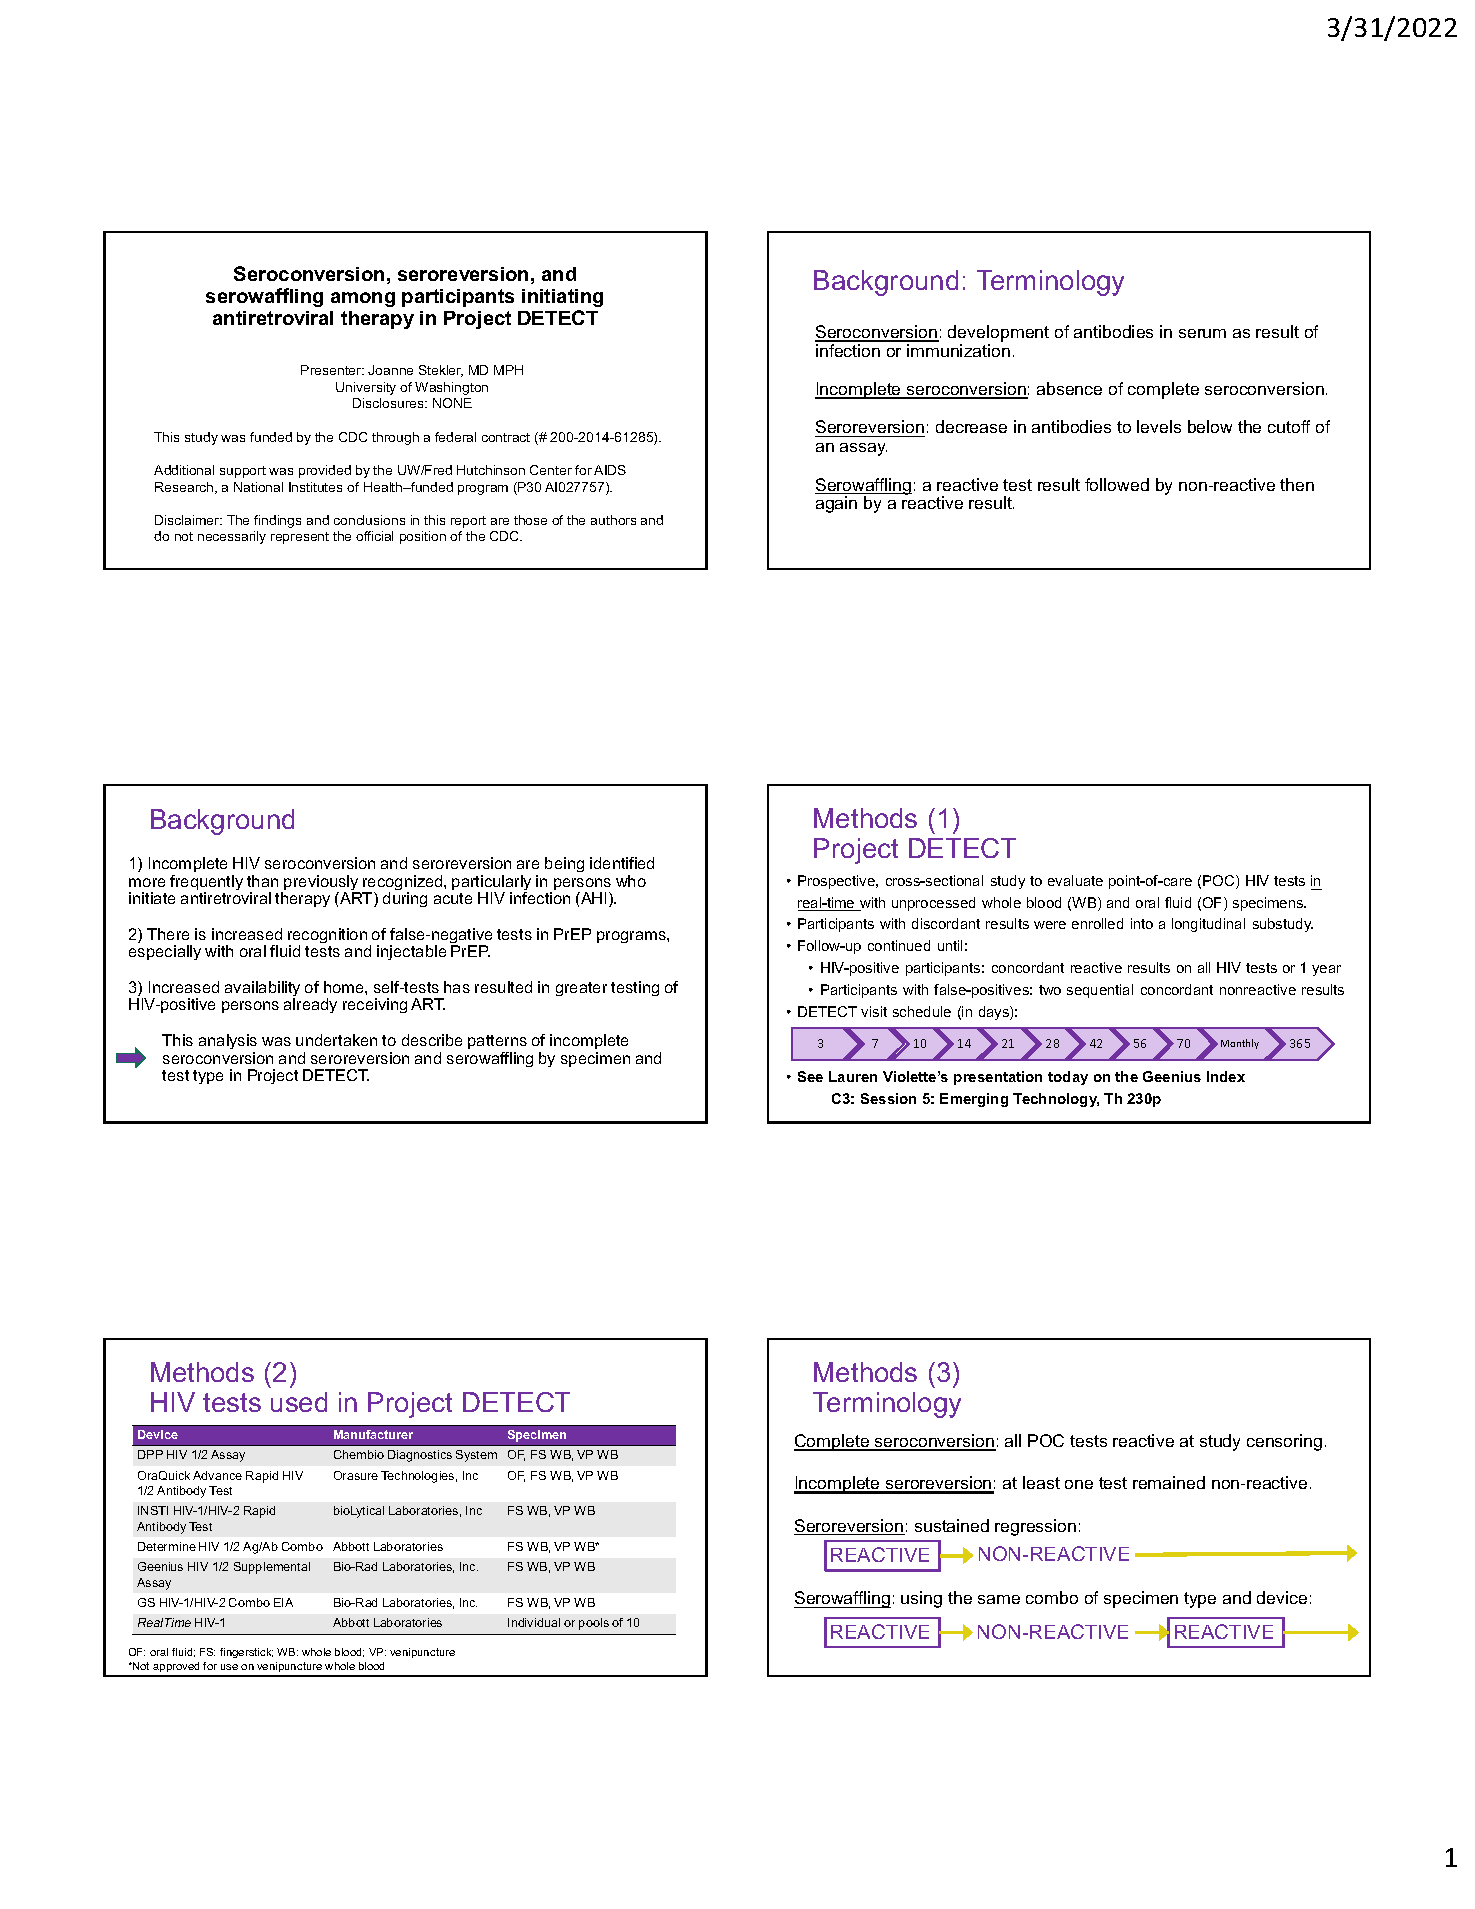 Image resolution: width=1475 pixels, height=1909 pixels. Describe the element at coordinates (622, 863) in the document. I see `identified` at that location.
